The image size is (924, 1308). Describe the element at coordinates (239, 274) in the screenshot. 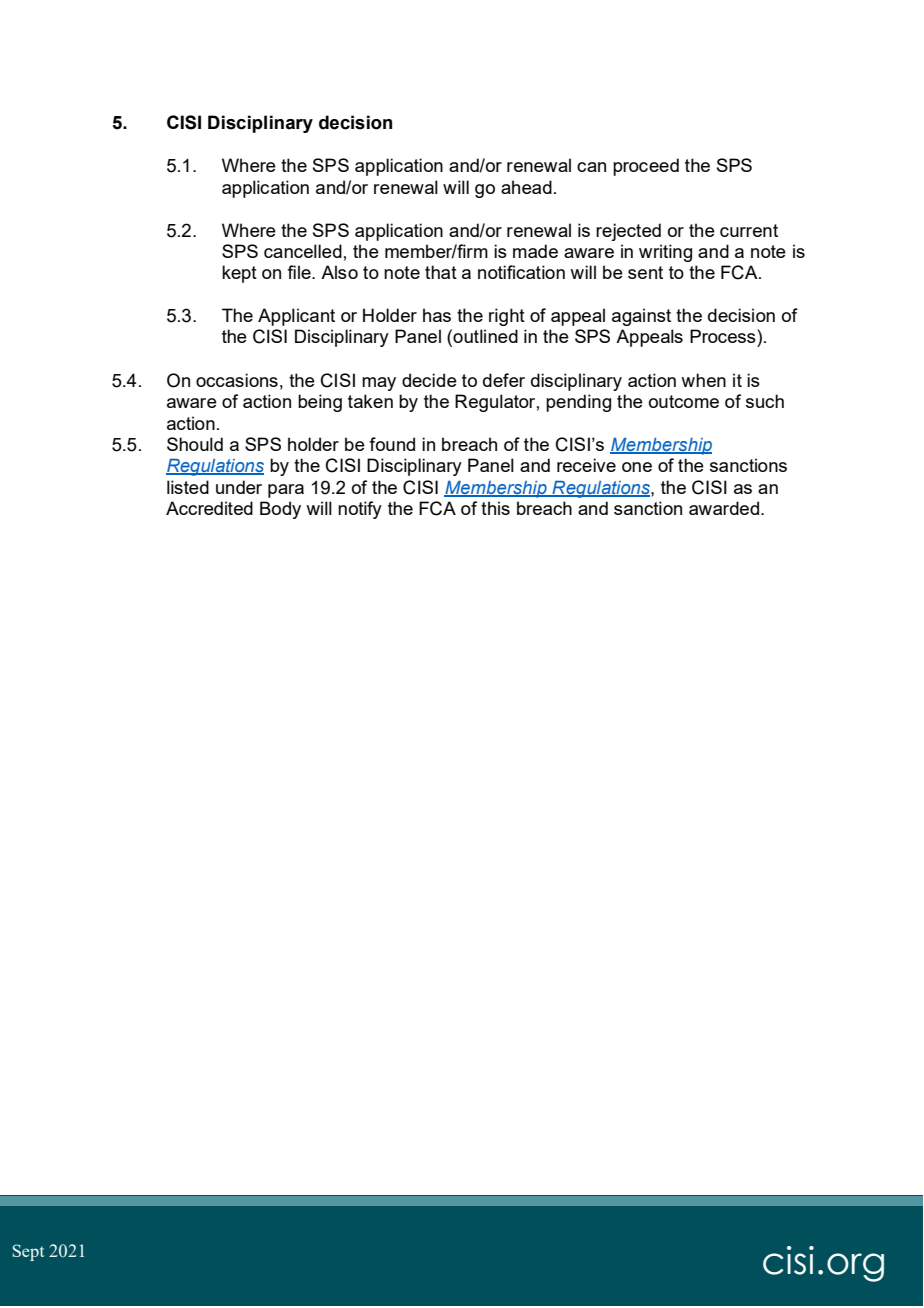

I see `kept` at that location.
